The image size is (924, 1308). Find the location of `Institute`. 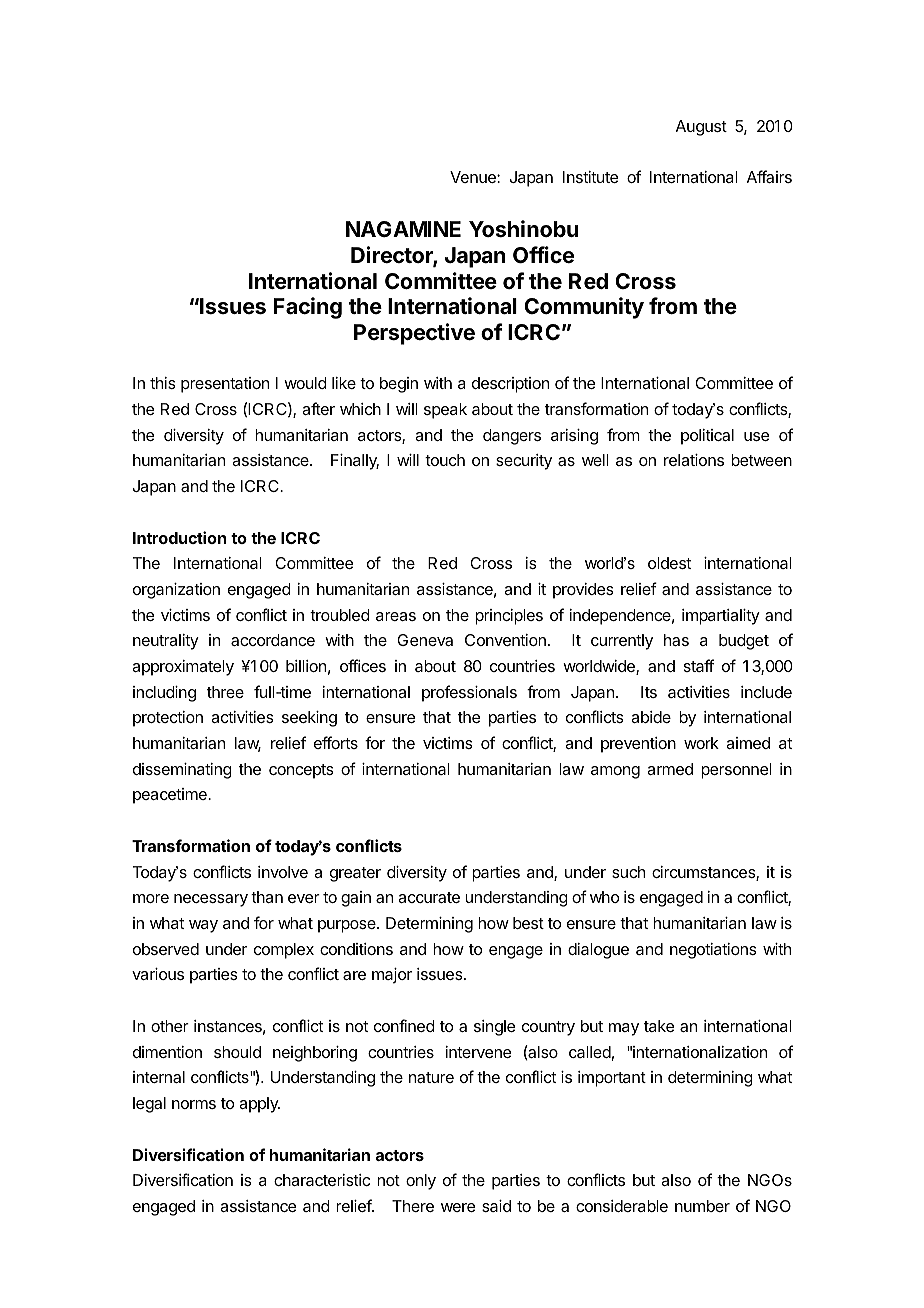

Institute is located at coordinates (590, 177).
